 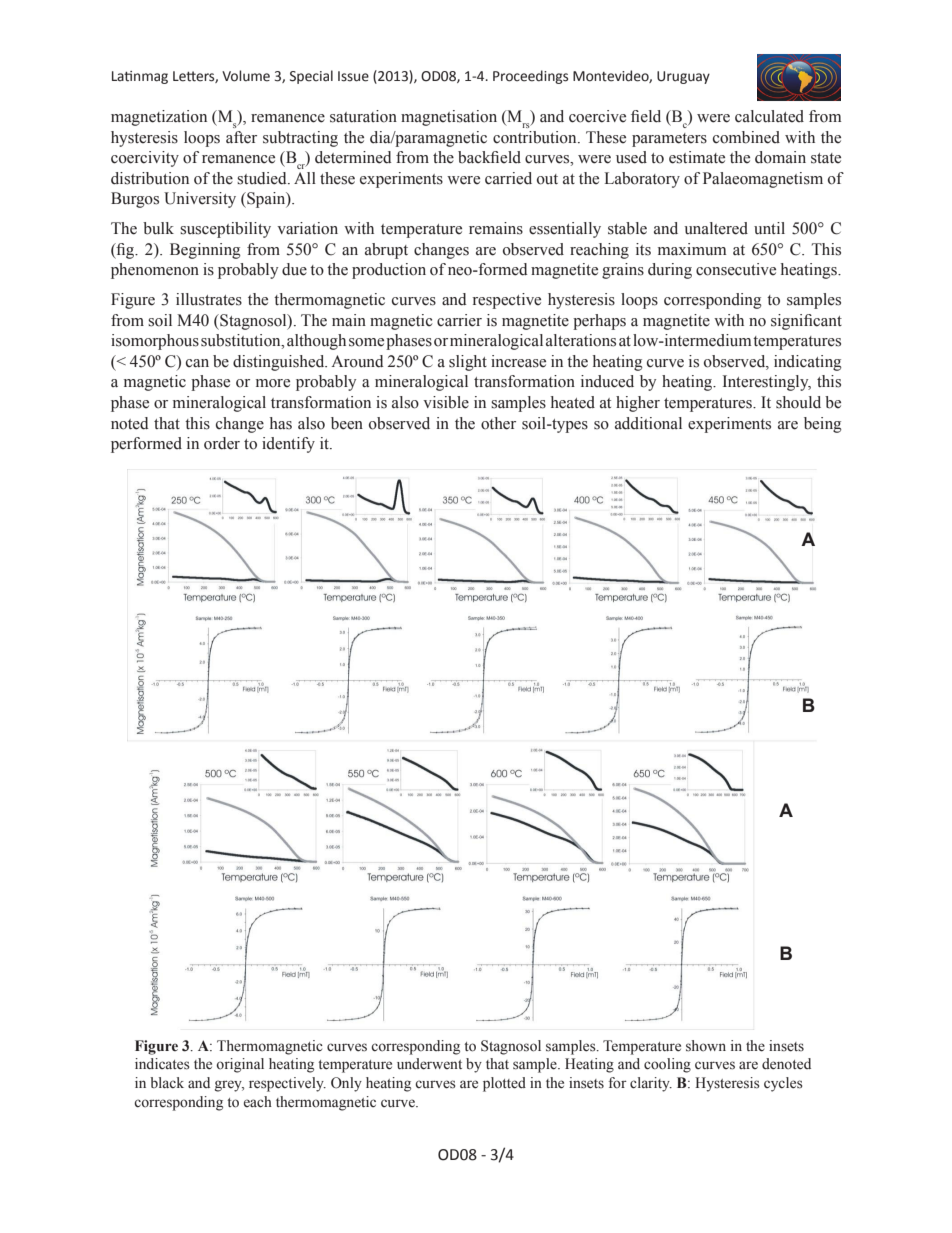 What do you see at coordinates (347, 423) in the image?
I see `been` at bounding box center [347, 423].
